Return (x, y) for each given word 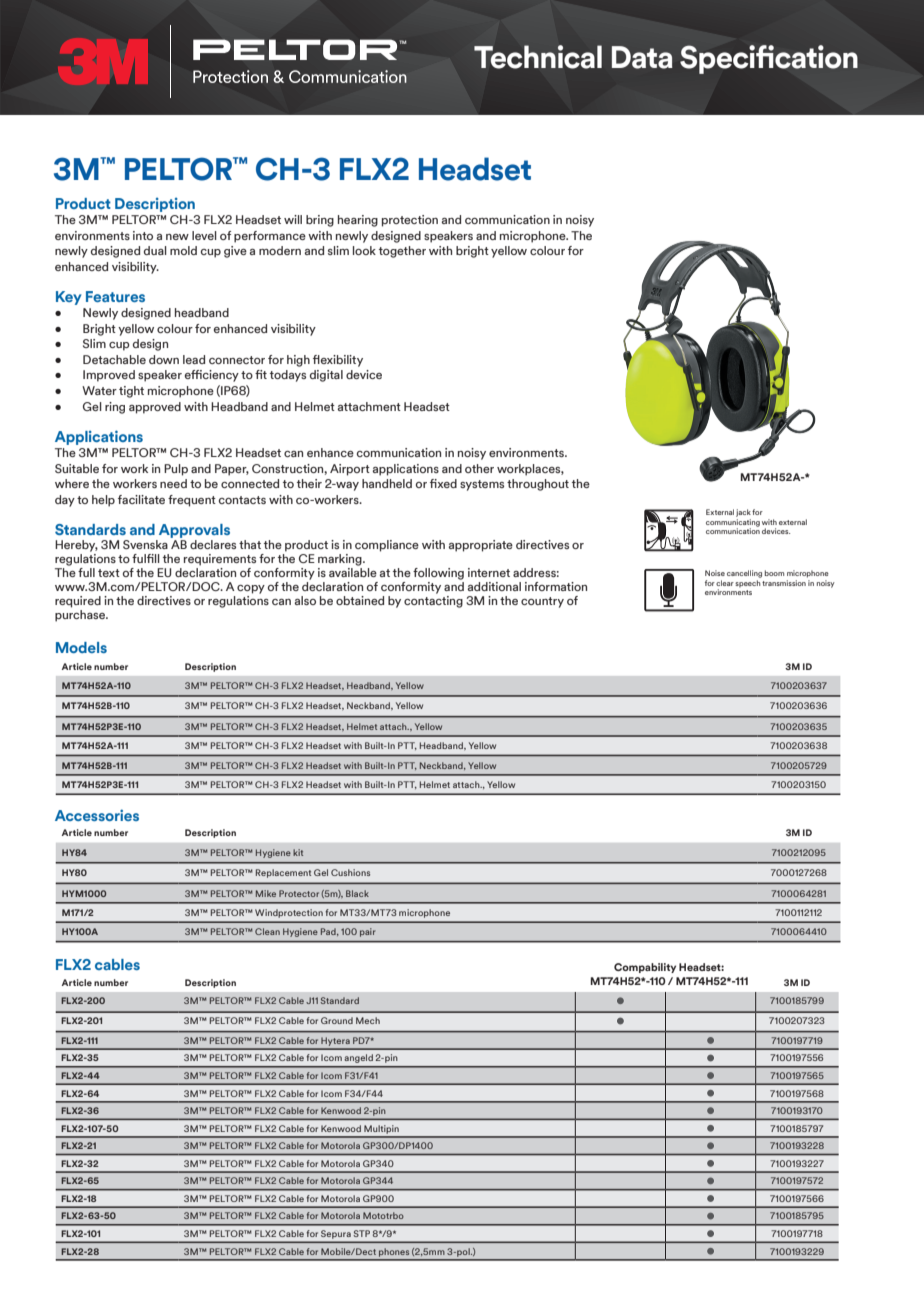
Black (357, 893)
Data (642, 57)
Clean (267, 931)
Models (81, 647)
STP (361, 1233)
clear (725, 583)
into (143, 235)
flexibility (338, 361)
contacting (433, 600)
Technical (538, 57)
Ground (337, 1020)
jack (743, 513)
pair (367, 932)
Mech (368, 1020)
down (164, 359)
